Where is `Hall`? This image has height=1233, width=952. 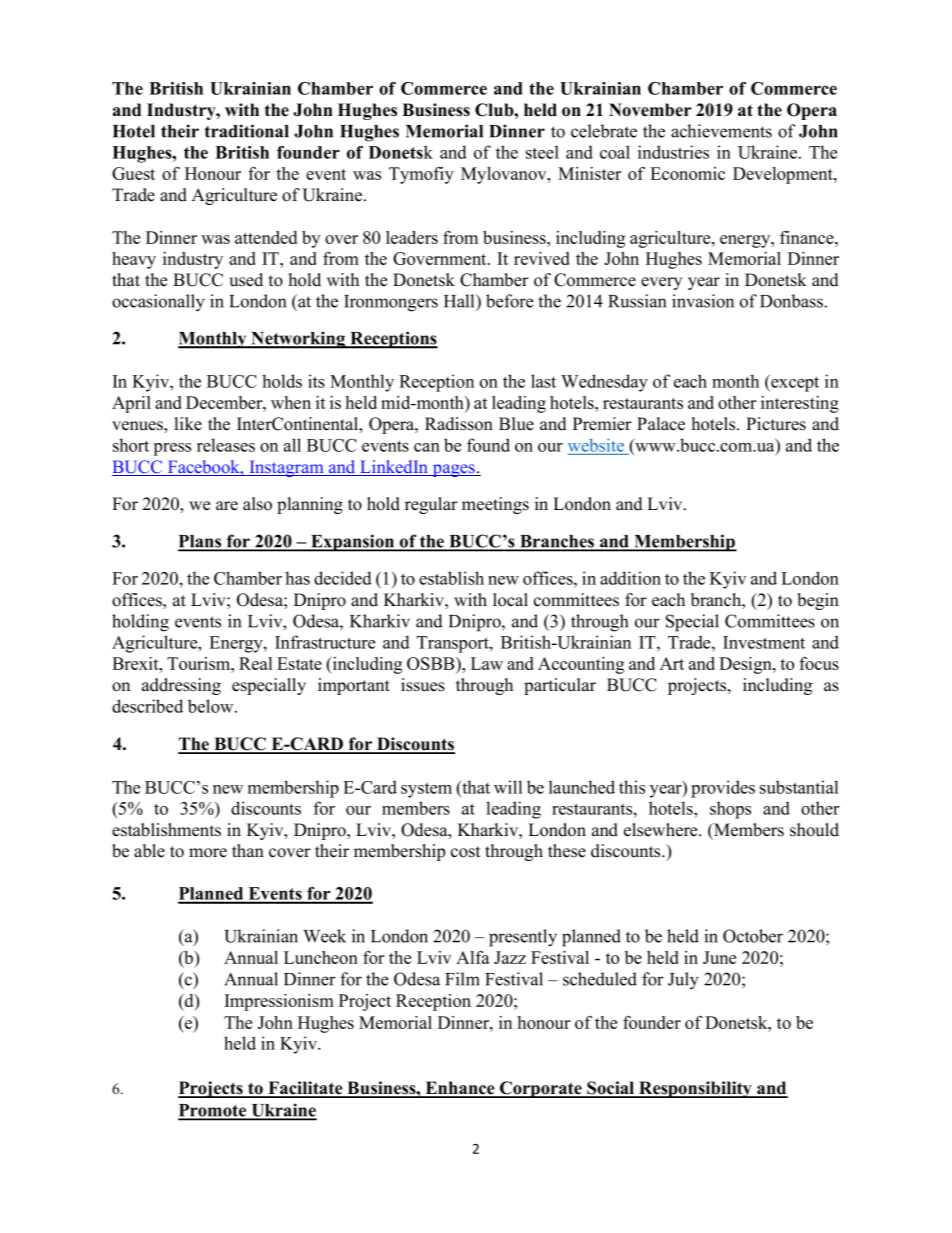 Hall is located at coordinates (460, 301).
